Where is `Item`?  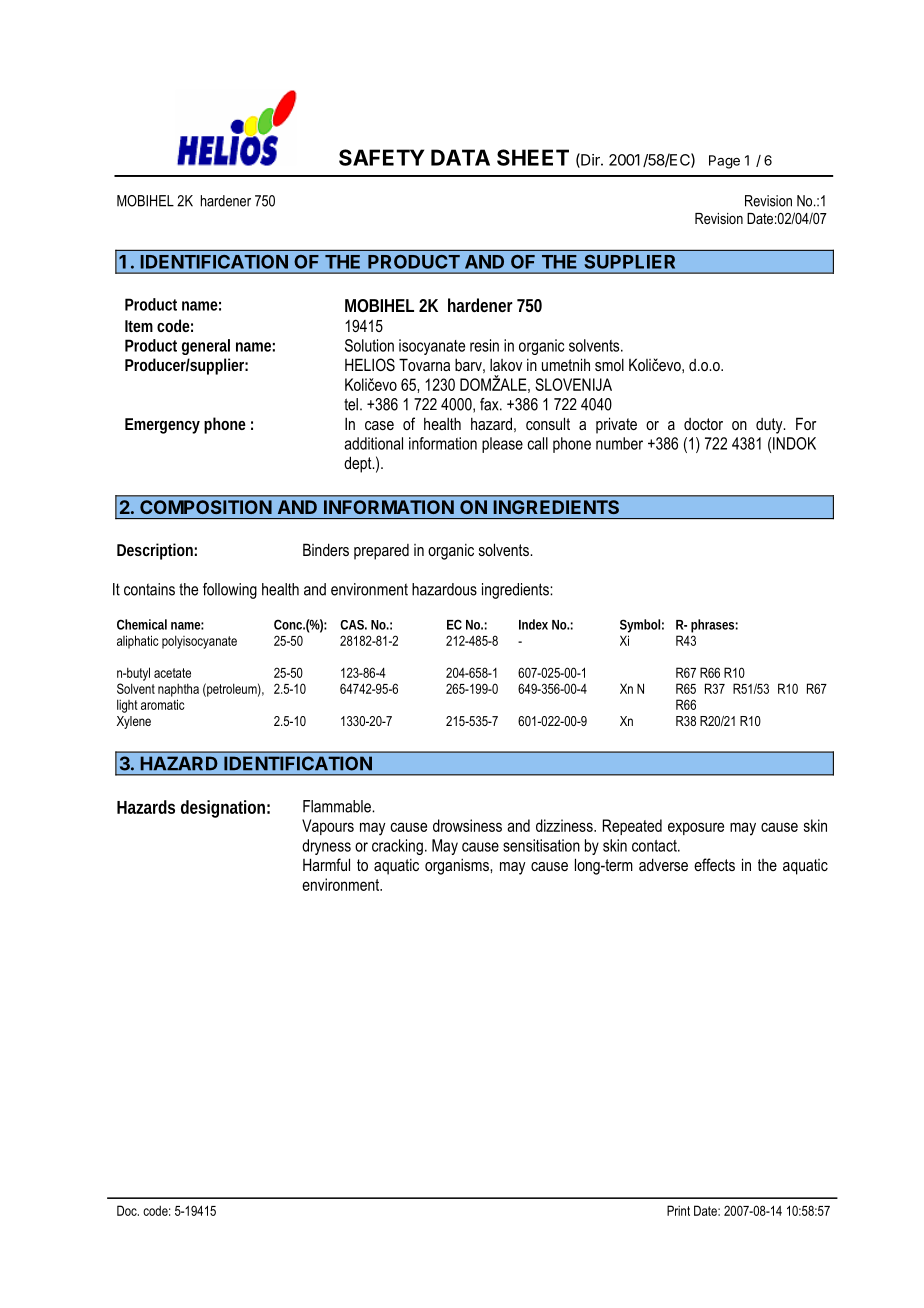
Item is located at coordinates (139, 326).
